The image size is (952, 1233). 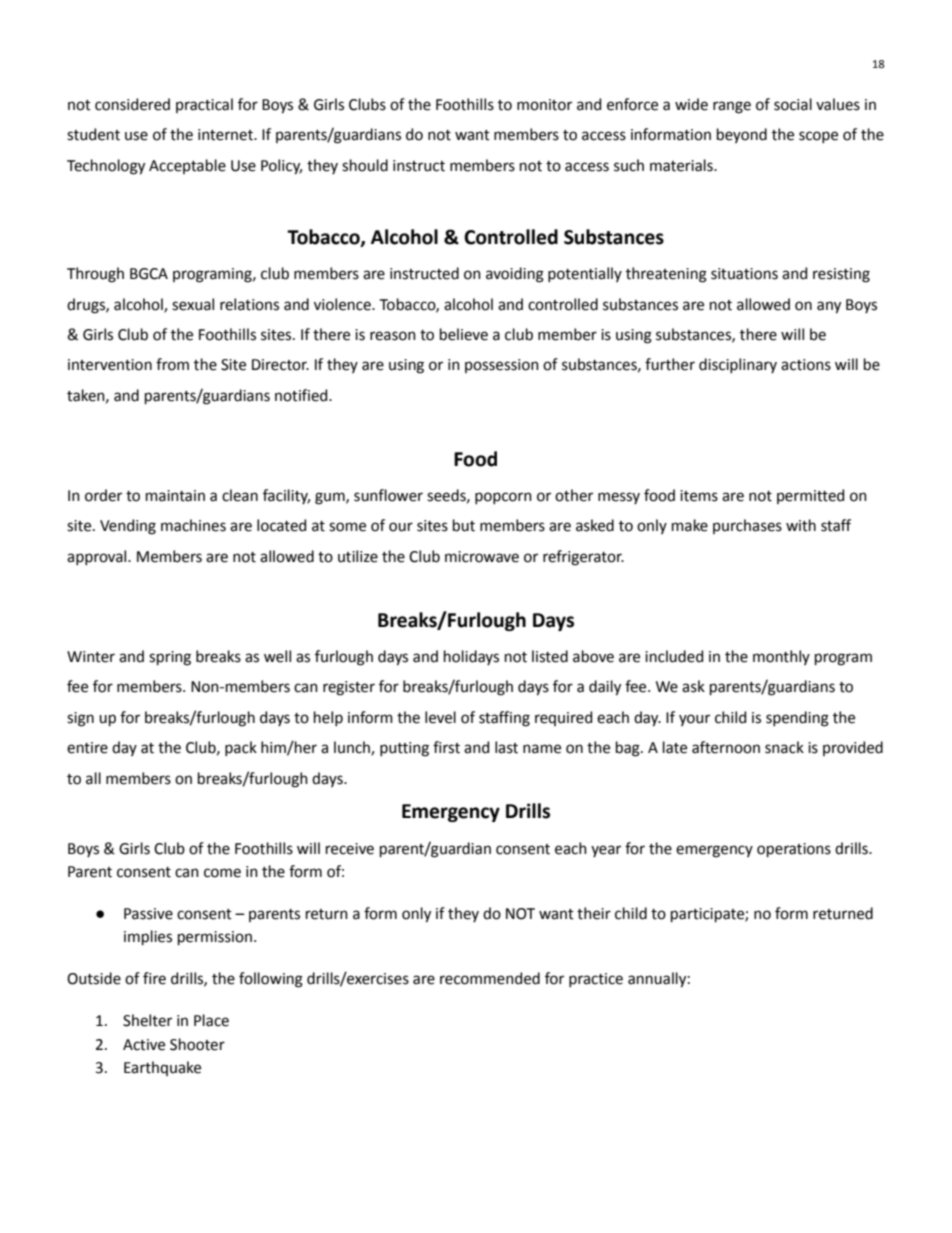 I want to click on popcorn, so click(x=503, y=498).
